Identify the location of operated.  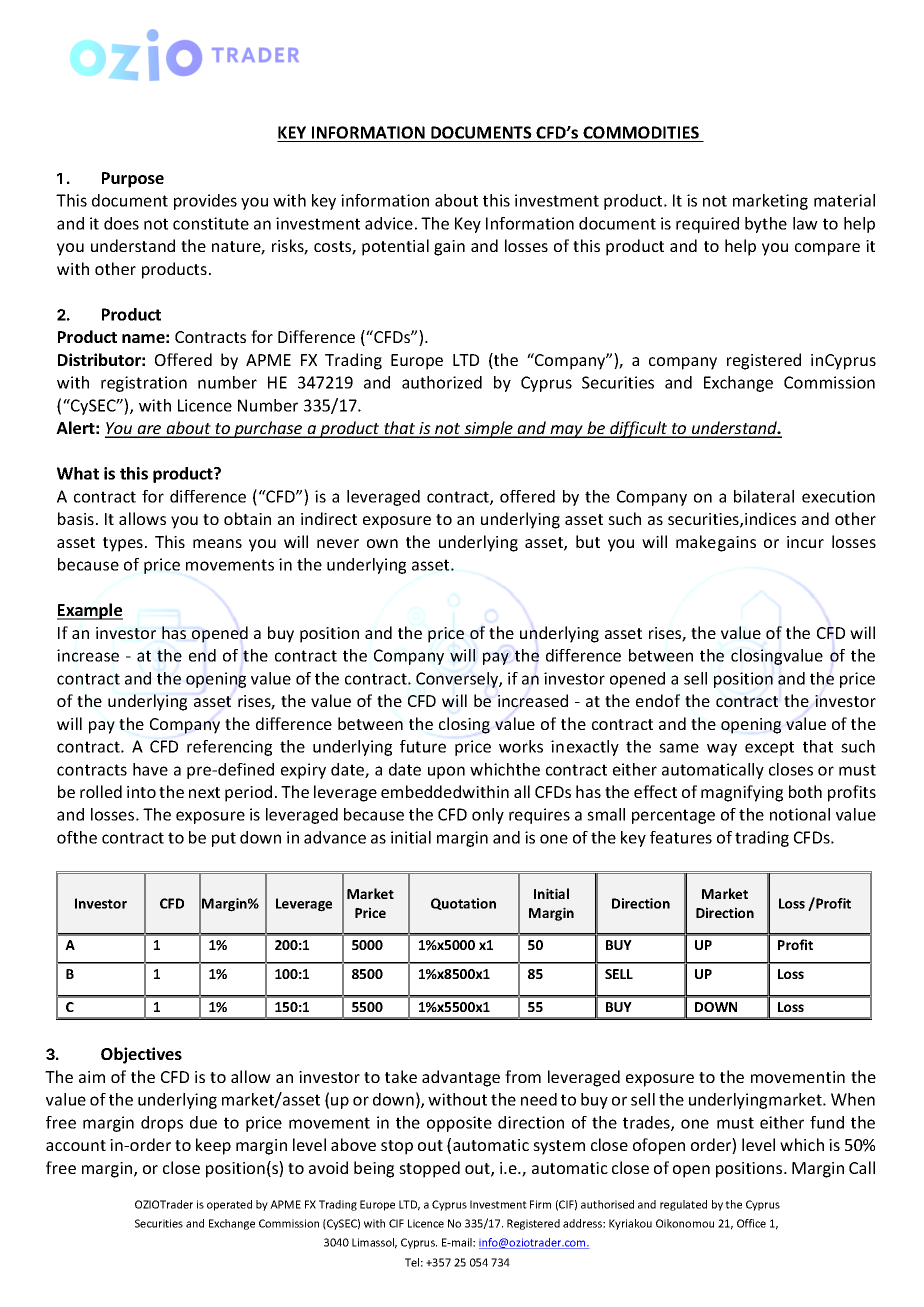
(229, 1205).
